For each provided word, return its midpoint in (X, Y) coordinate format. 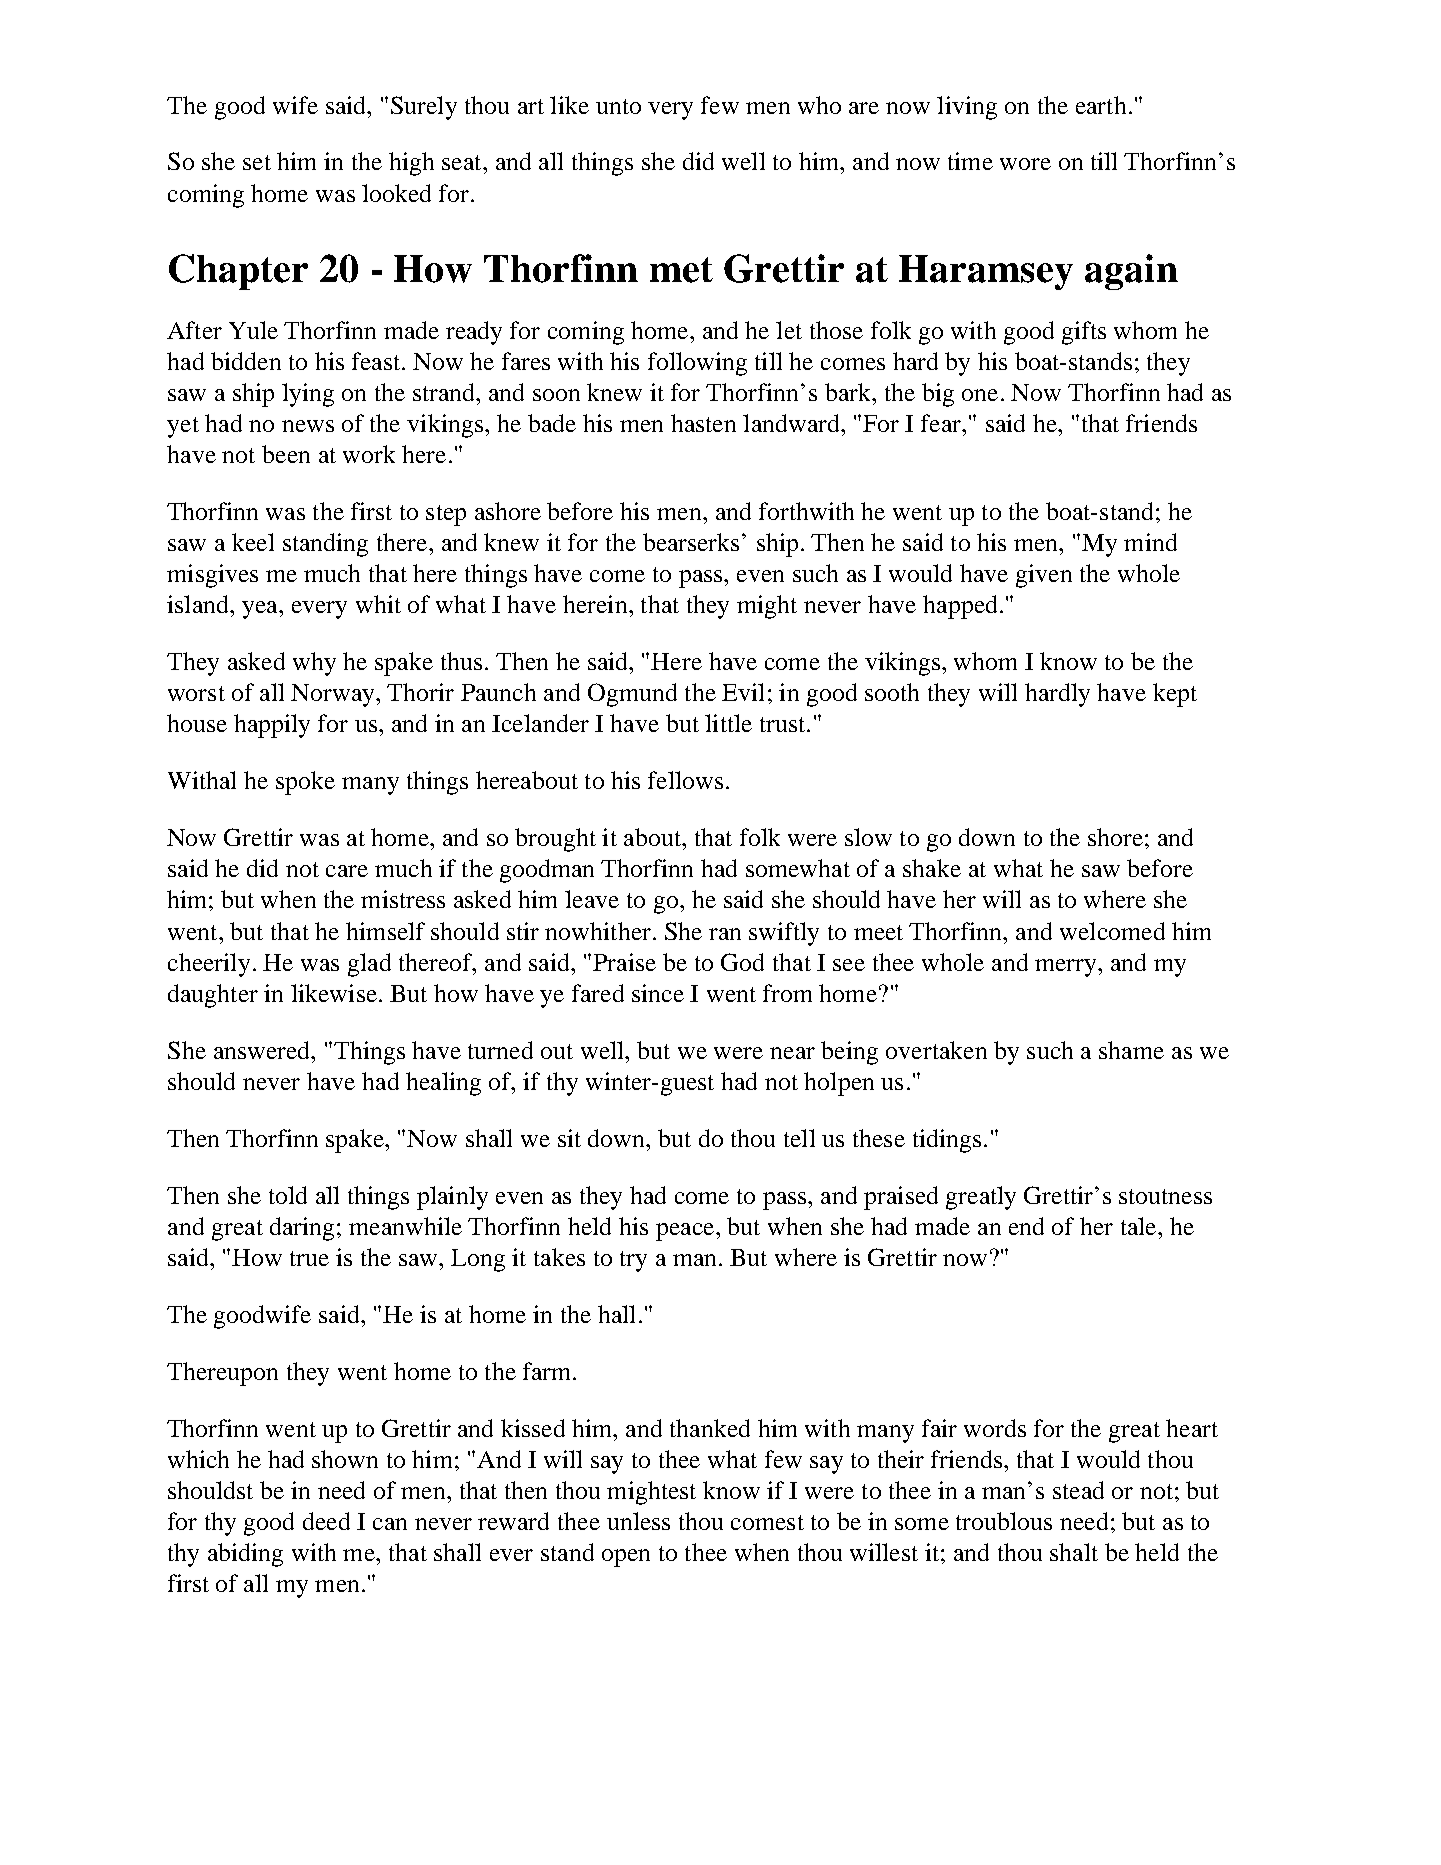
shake (932, 868)
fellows (685, 780)
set (257, 162)
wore (1025, 164)
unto (618, 106)
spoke (305, 783)
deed (326, 1521)
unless (638, 1521)
